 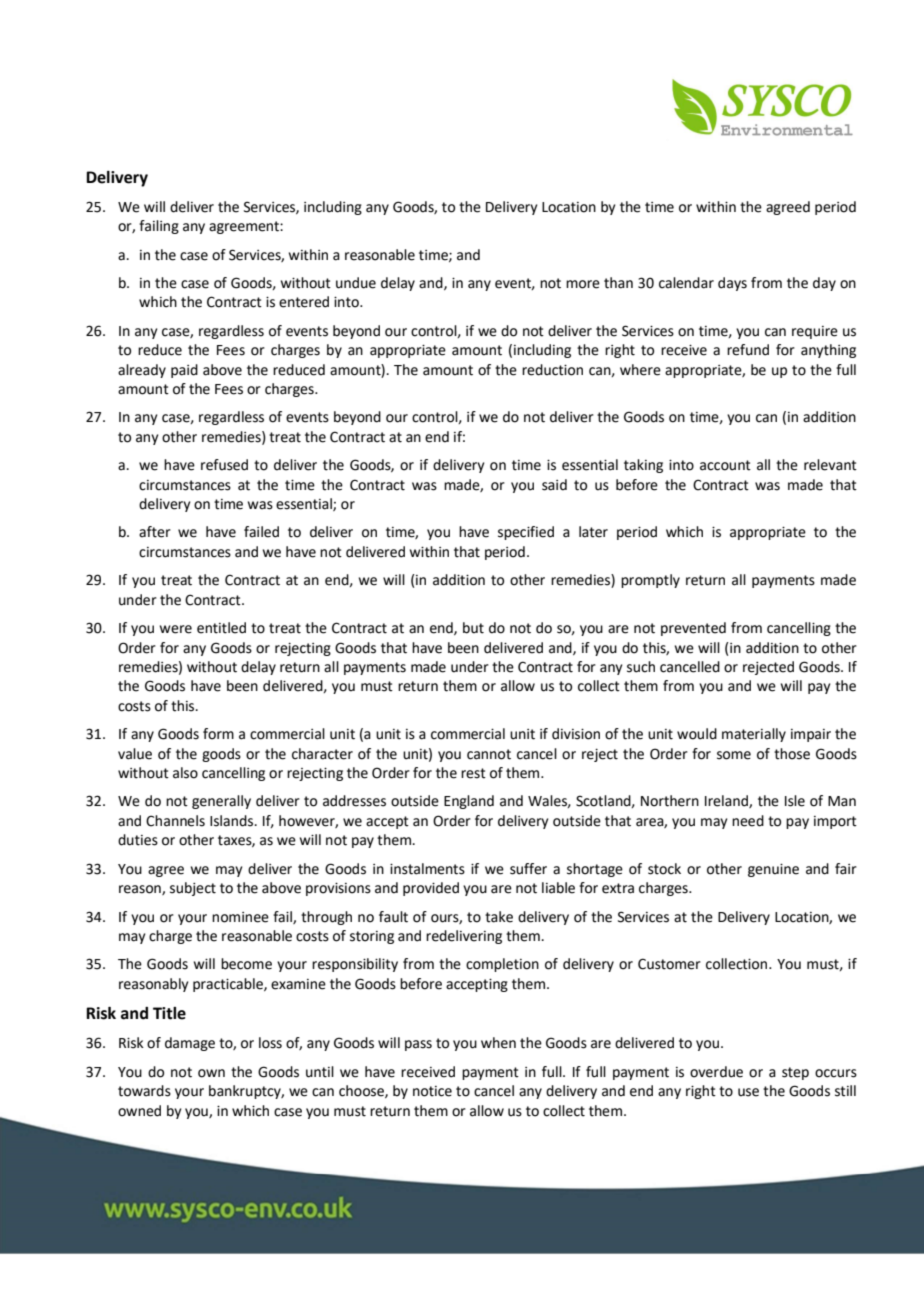 I want to click on entered, so click(x=304, y=302).
